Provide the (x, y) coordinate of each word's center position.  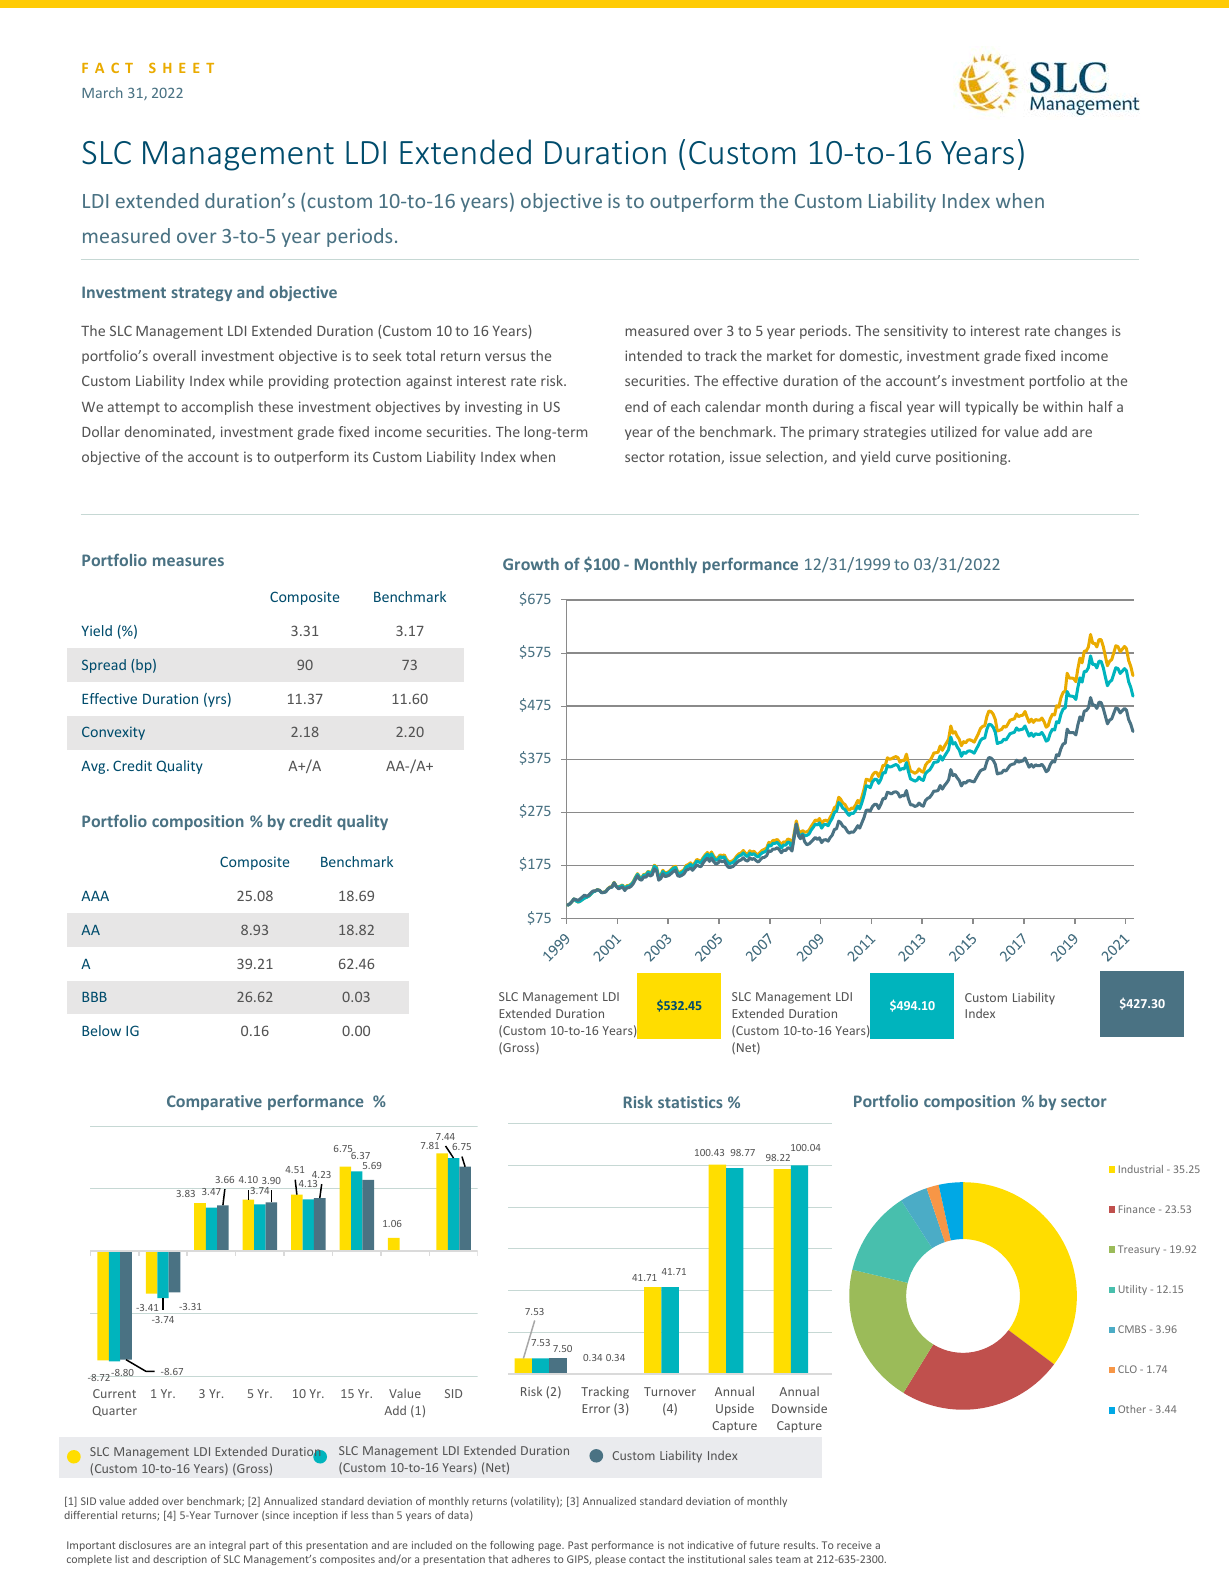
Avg (94, 767)
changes (1081, 332)
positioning (972, 458)
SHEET (181, 68)
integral (227, 1546)
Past (578, 1545)
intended (653, 355)
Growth (531, 564)
